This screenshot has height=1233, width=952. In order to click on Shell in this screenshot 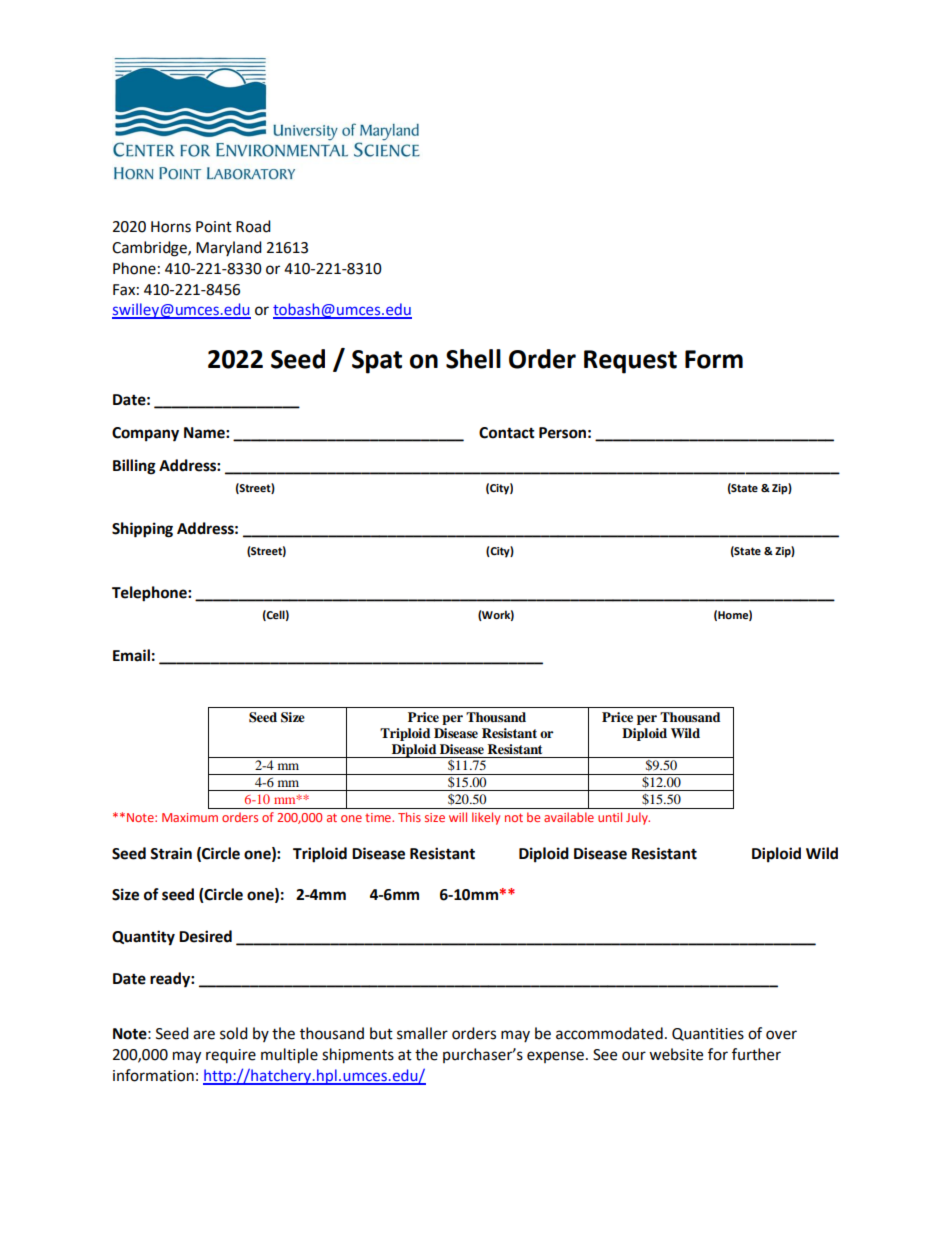, I will do `click(473, 359)`.
